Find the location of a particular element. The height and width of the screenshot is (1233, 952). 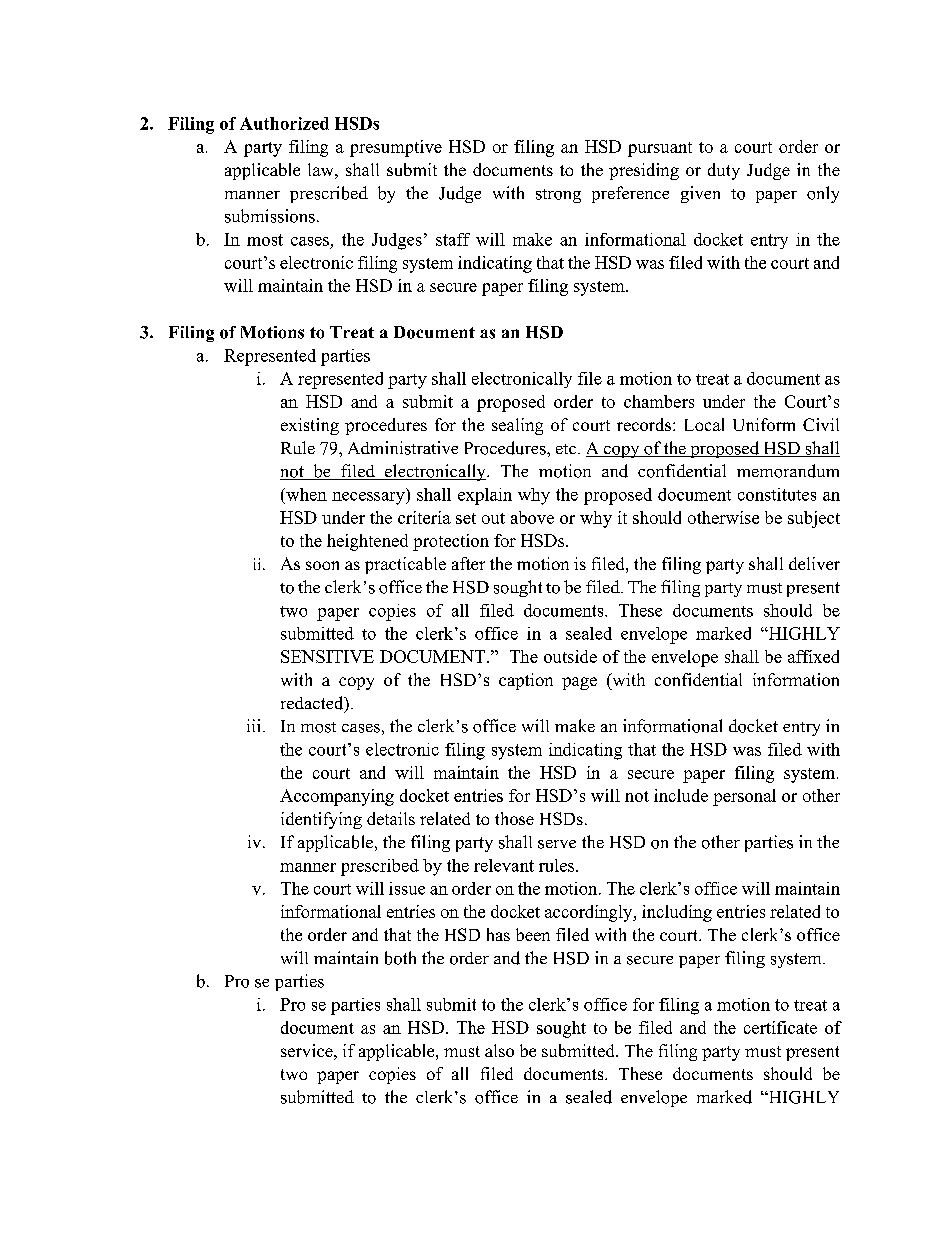

identifying is located at coordinates (321, 820).
